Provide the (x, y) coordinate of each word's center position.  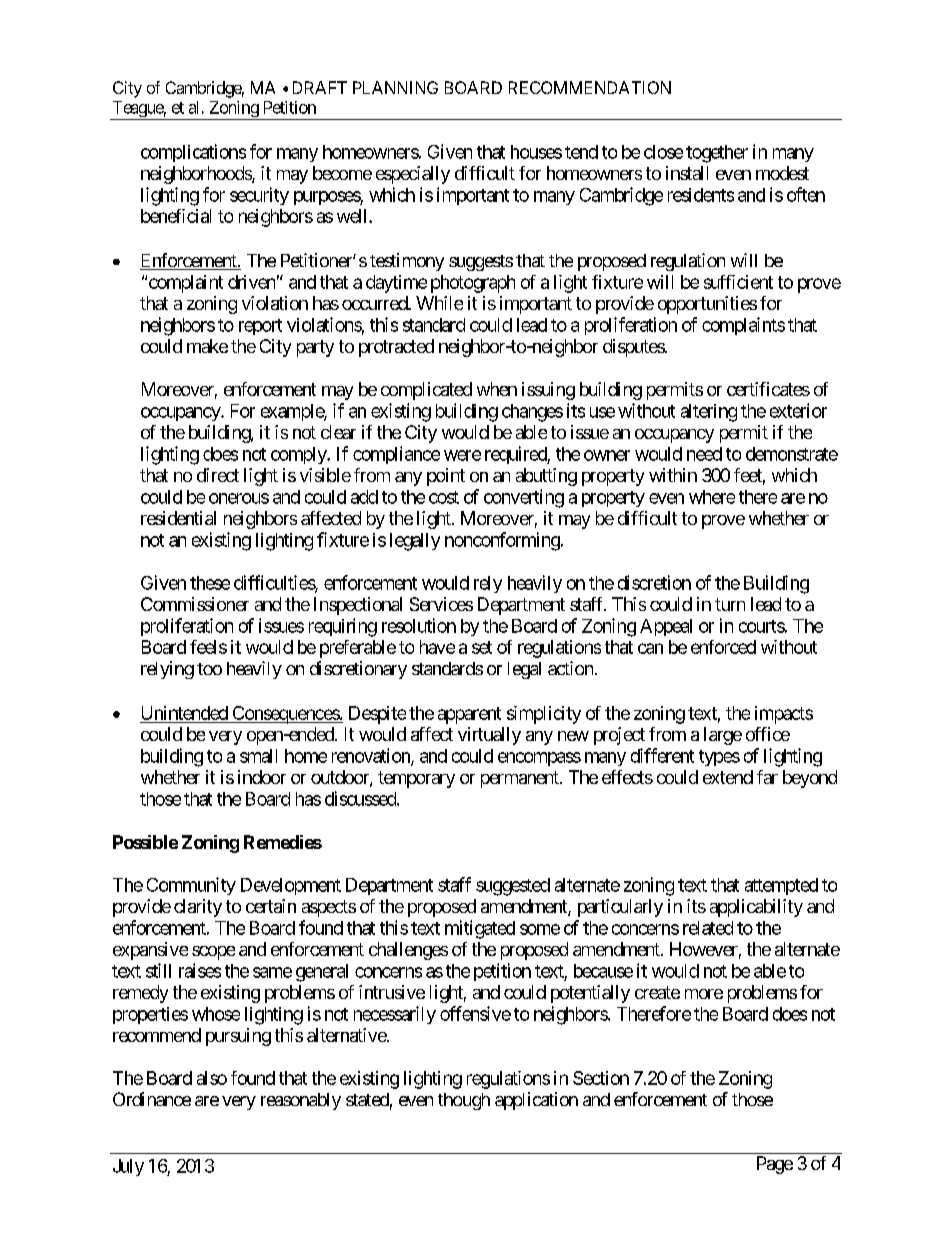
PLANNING (395, 87)
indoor (262, 777)
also (212, 1078)
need (704, 454)
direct (218, 475)
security (259, 196)
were (462, 455)
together (717, 154)
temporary (416, 779)
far (767, 777)
